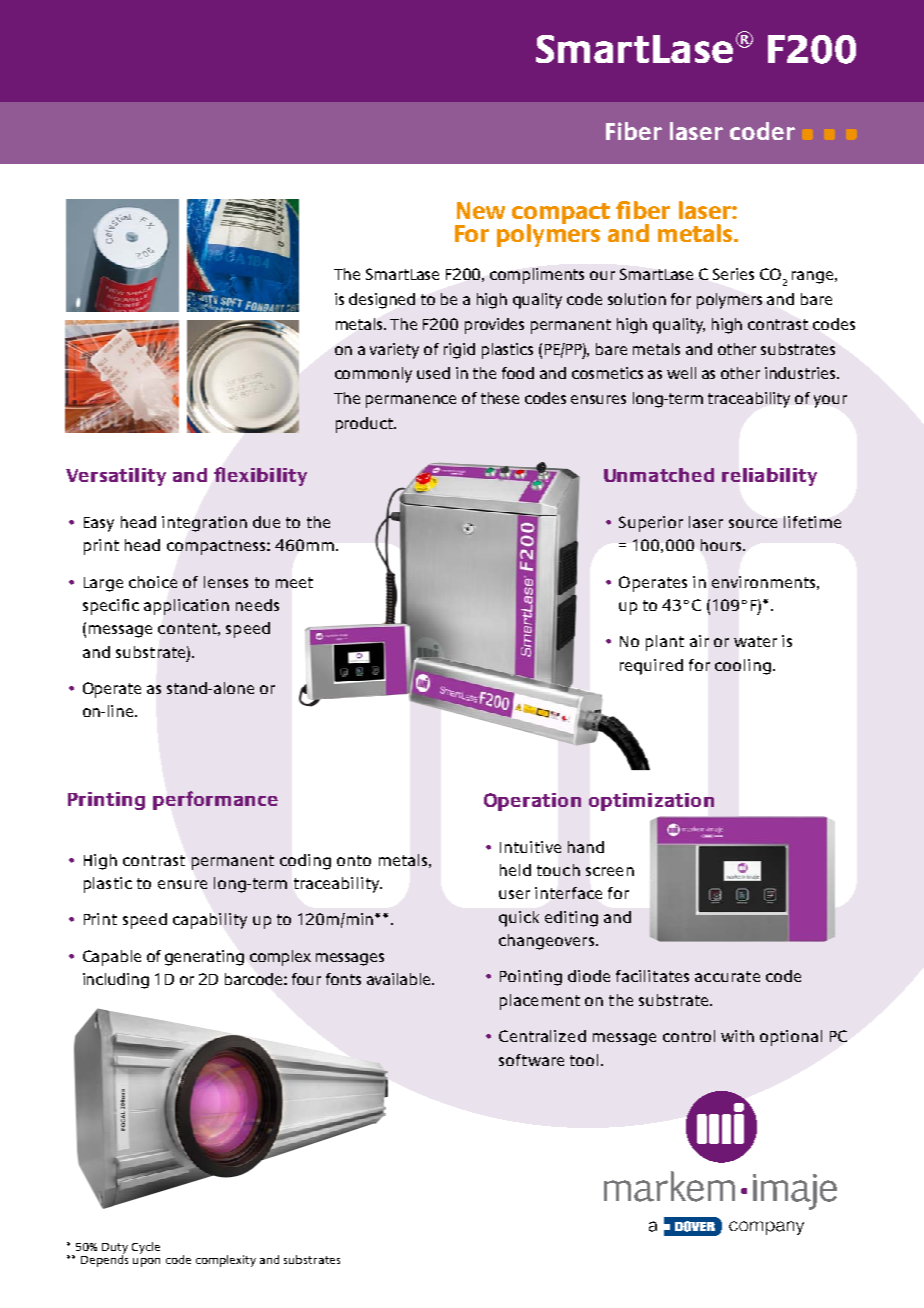 The height and width of the page is (1308, 924). I want to click on Cycle, so click(146, 1248).
